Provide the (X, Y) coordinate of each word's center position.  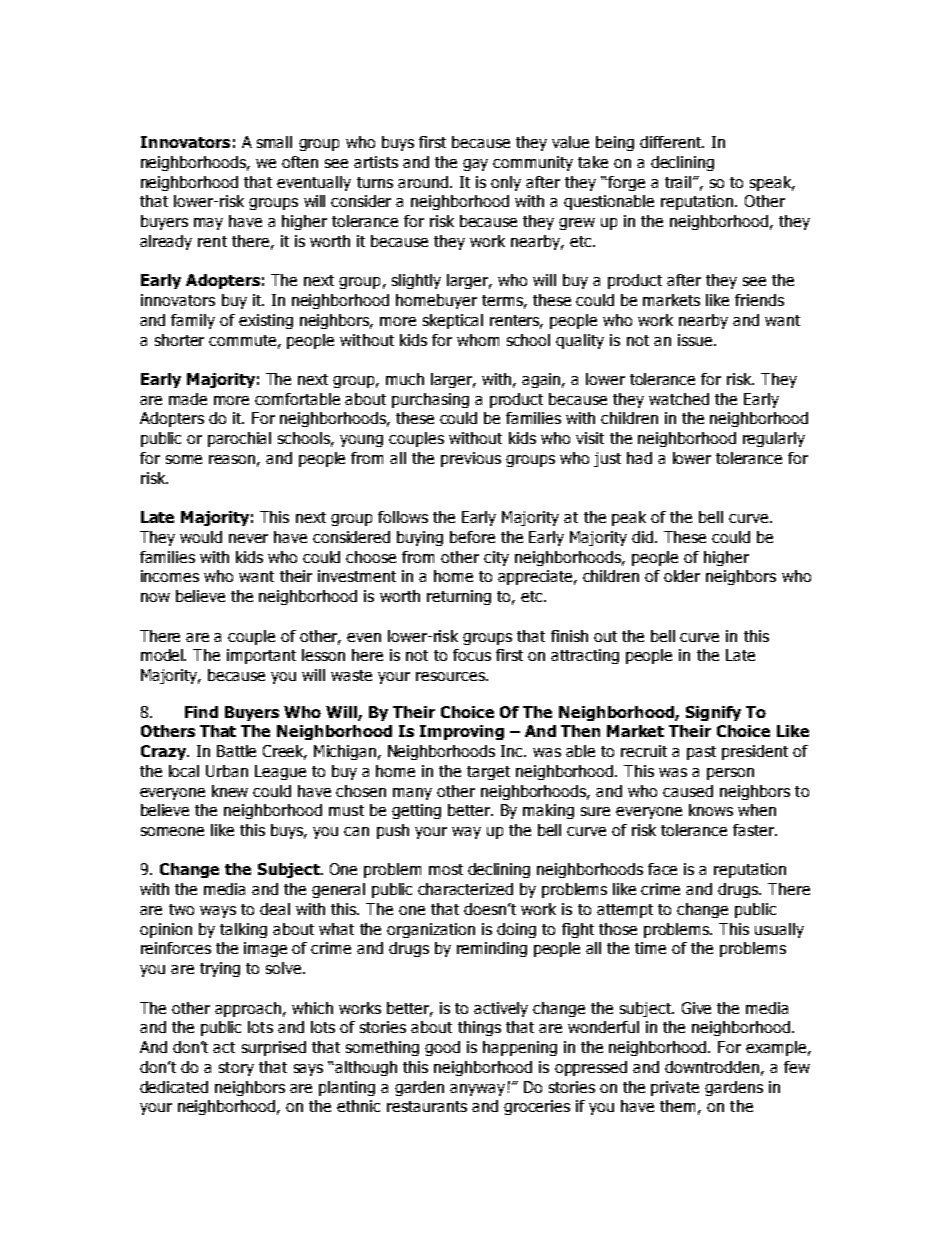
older (682, 576)
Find (201, 712)
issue (696, 340)
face (662, 869)
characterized (465, 889)
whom (478, 340)
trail (679, 182)
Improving (462, 732)
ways (218, 912)
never (248, 538)
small (274, 142)
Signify (713, 713)
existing (266, 321)
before (472, 537)
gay (475, 165)
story (236, 1069)
